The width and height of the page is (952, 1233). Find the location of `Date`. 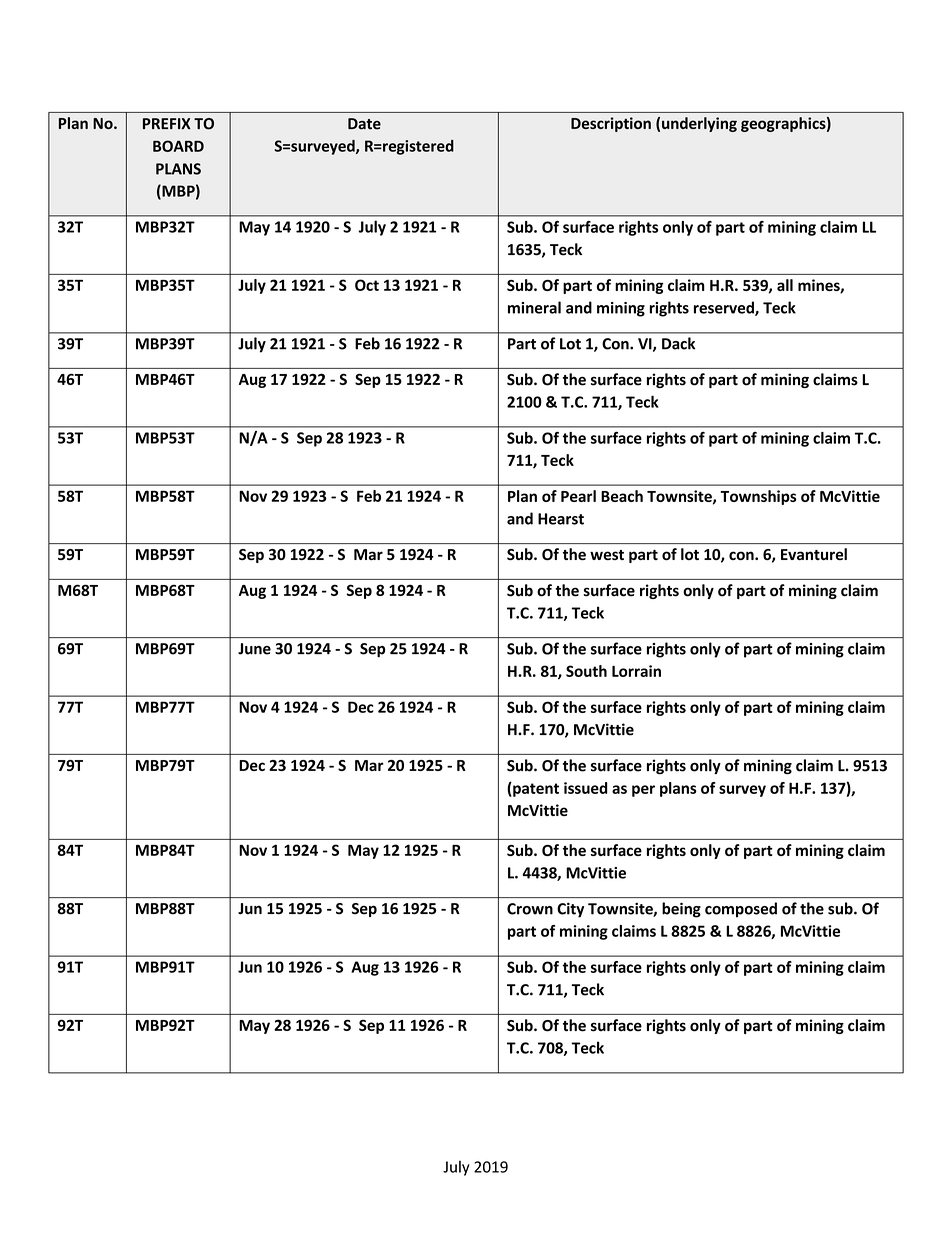

Date is located at coordinates (364, 124).
